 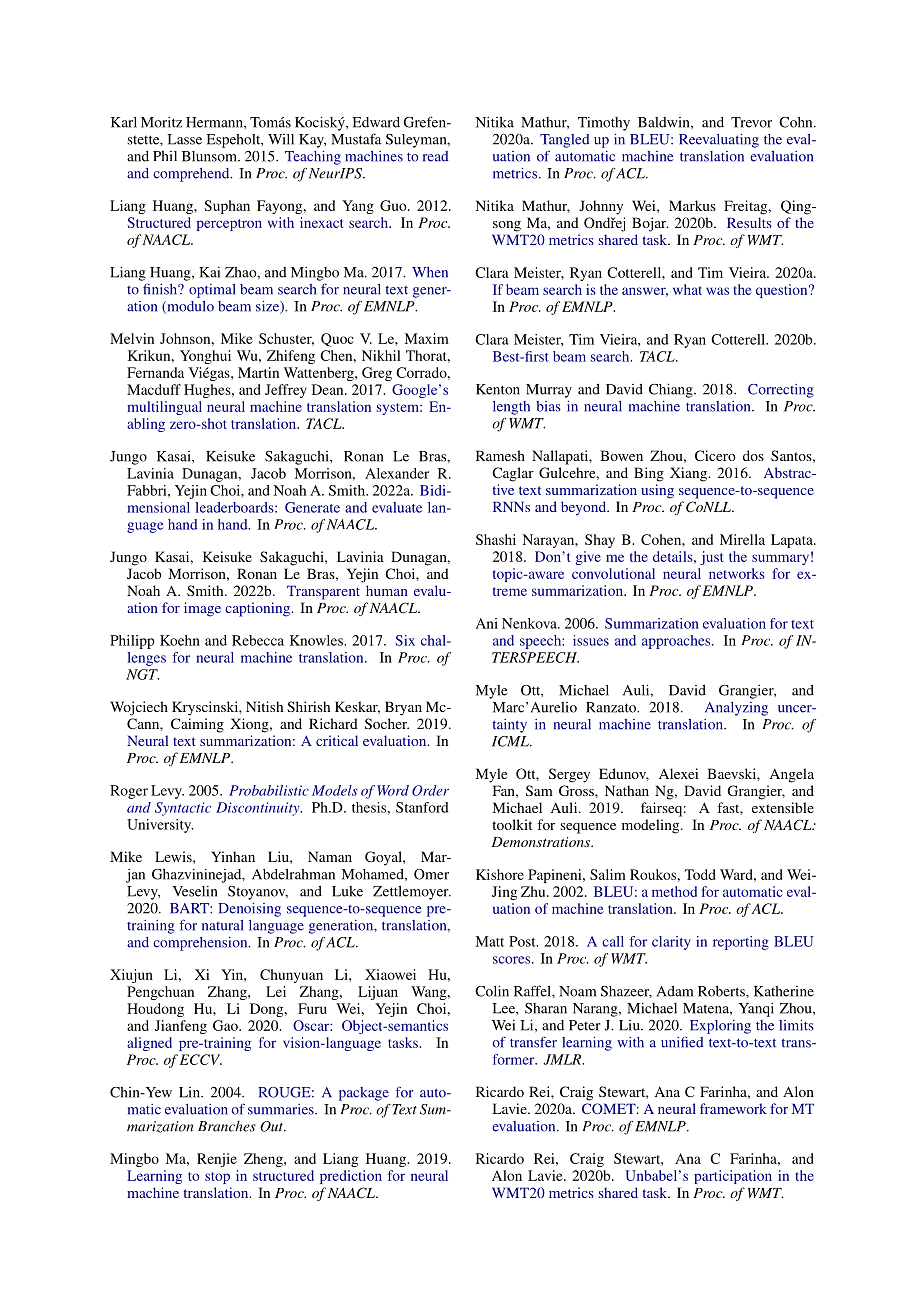 I want to click on prediction, so click(x=351, y=1177).
